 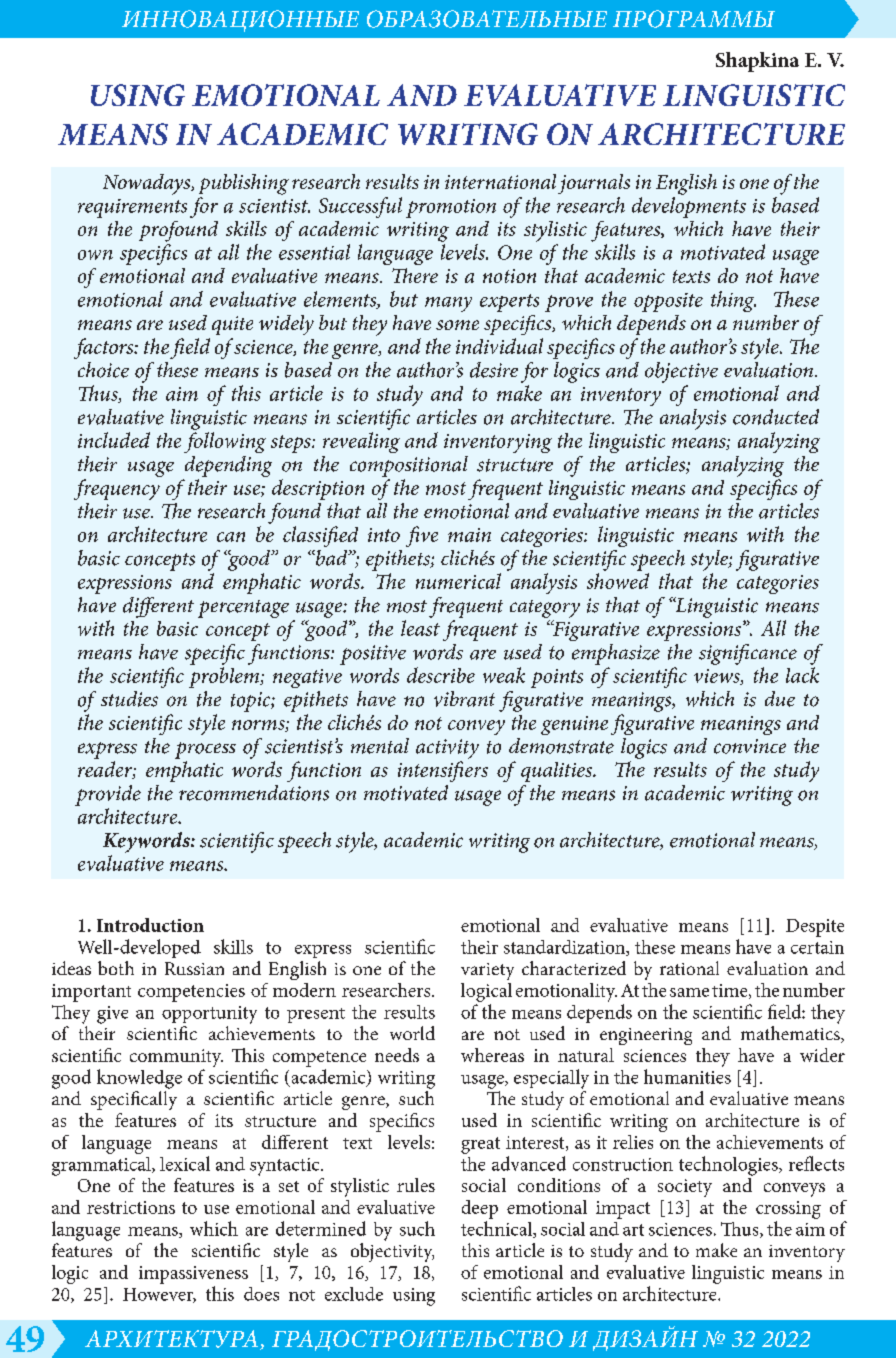 I want to click on process, so click(x=205, y=750).
